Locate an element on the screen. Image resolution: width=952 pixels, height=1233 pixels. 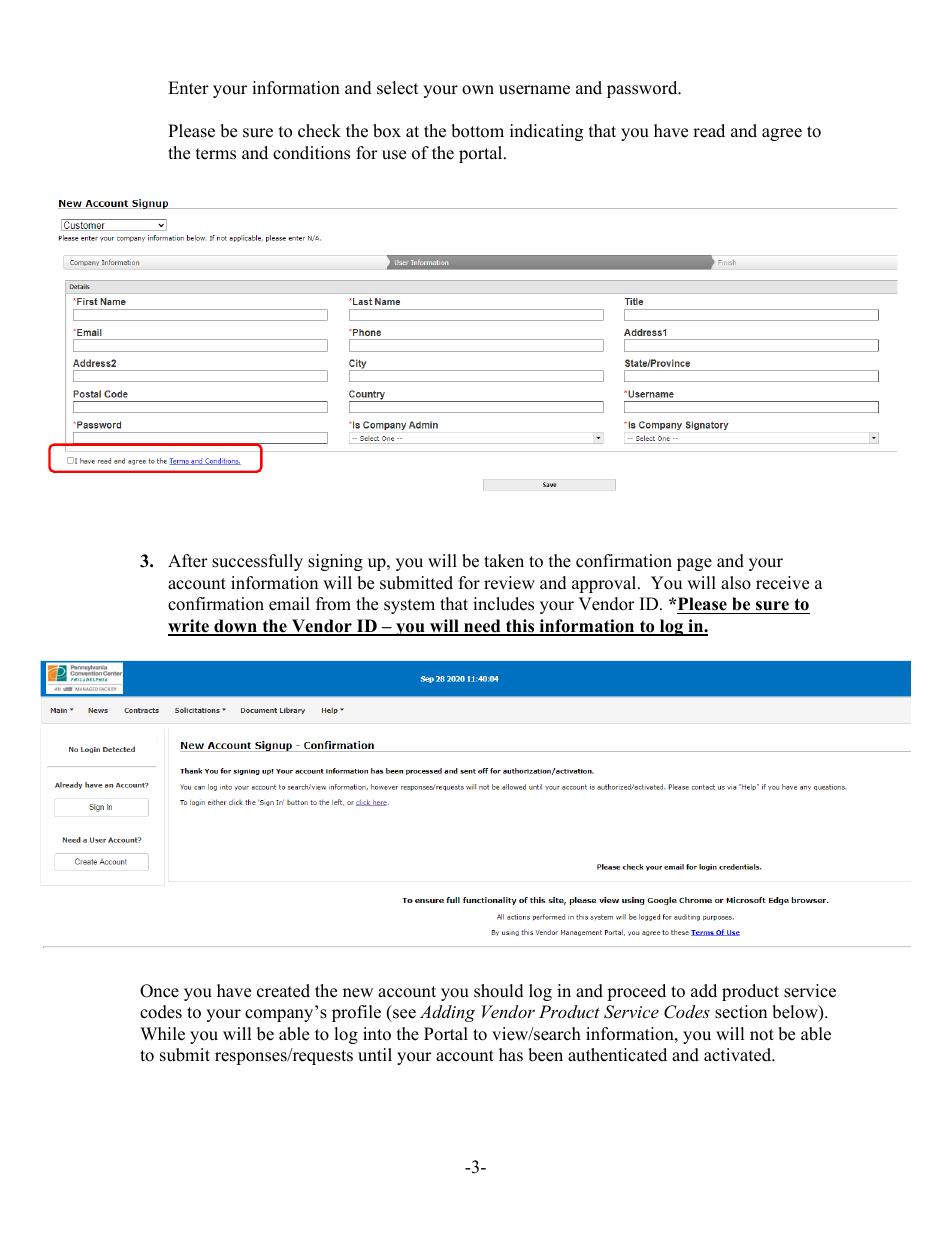
need is located at coordinates (482, 627).
